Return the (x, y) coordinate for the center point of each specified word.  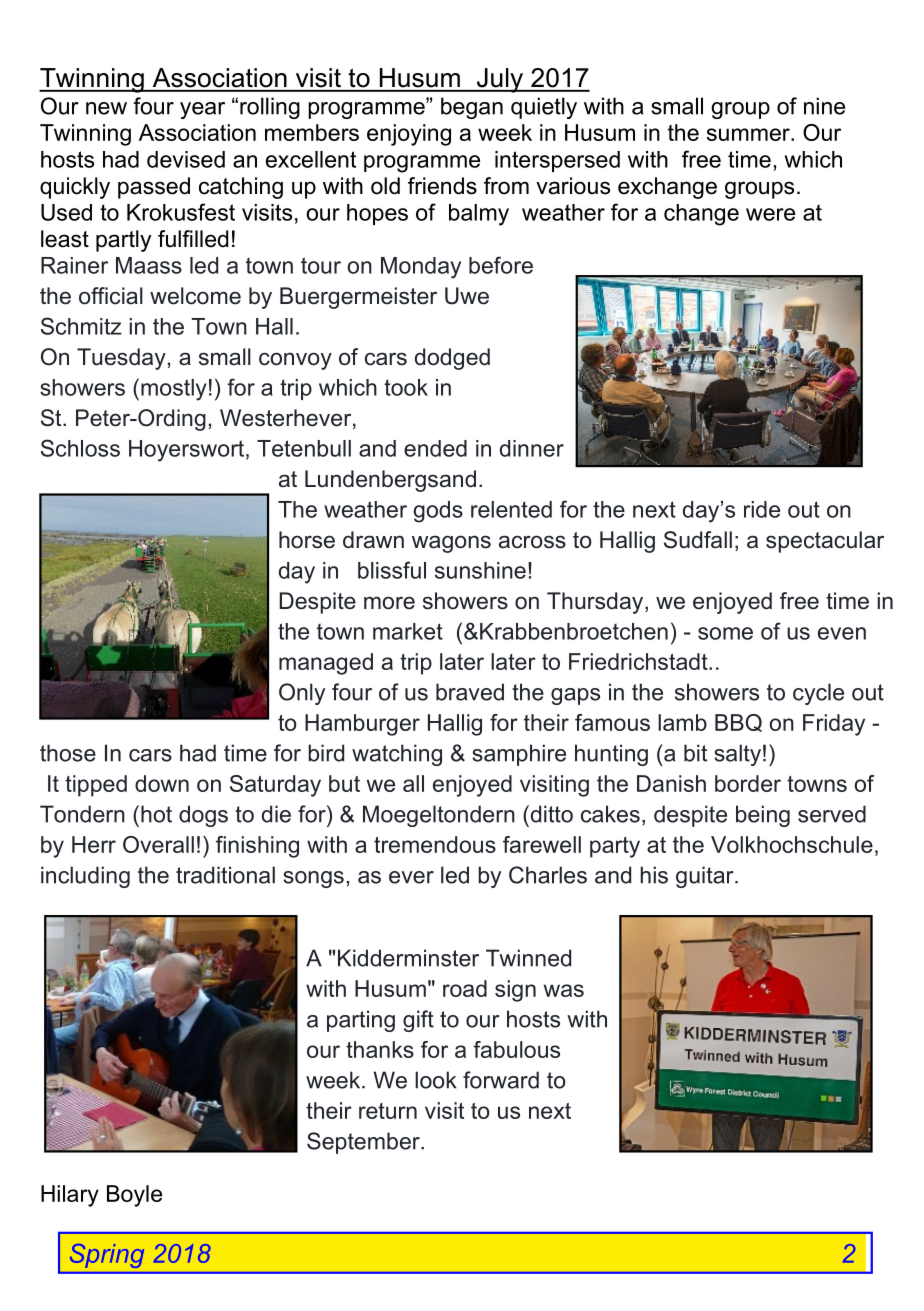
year (202, 110)
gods (438, 512)
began (472, 108)
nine (824, 106)
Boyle (134, 1196)
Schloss (80, 448)
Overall (158, 844)
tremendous (435, 844)
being (763, 816)
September (364, 1143)
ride (762, 509)
